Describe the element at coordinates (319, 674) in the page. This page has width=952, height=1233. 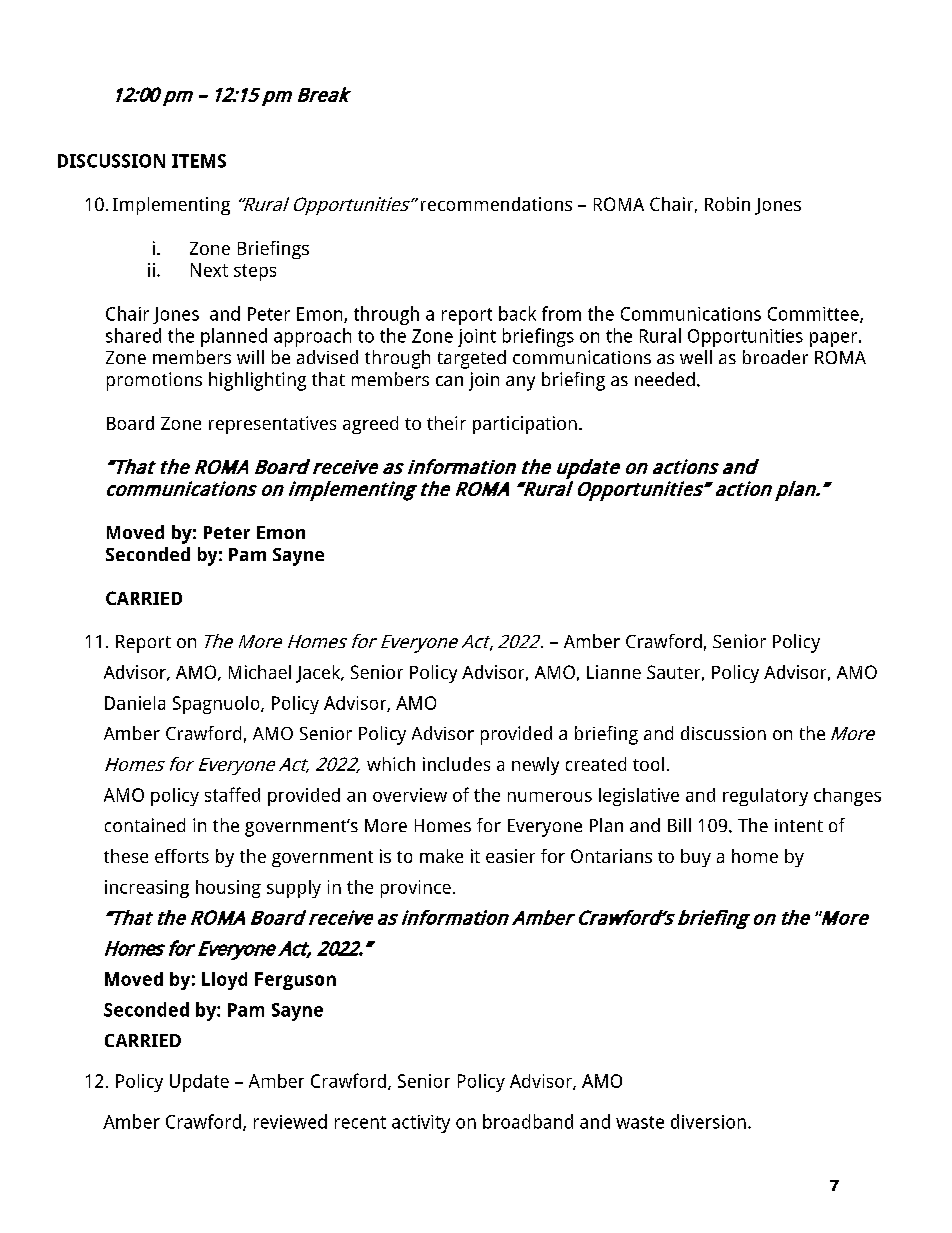
I see `Jacek` at that location.
